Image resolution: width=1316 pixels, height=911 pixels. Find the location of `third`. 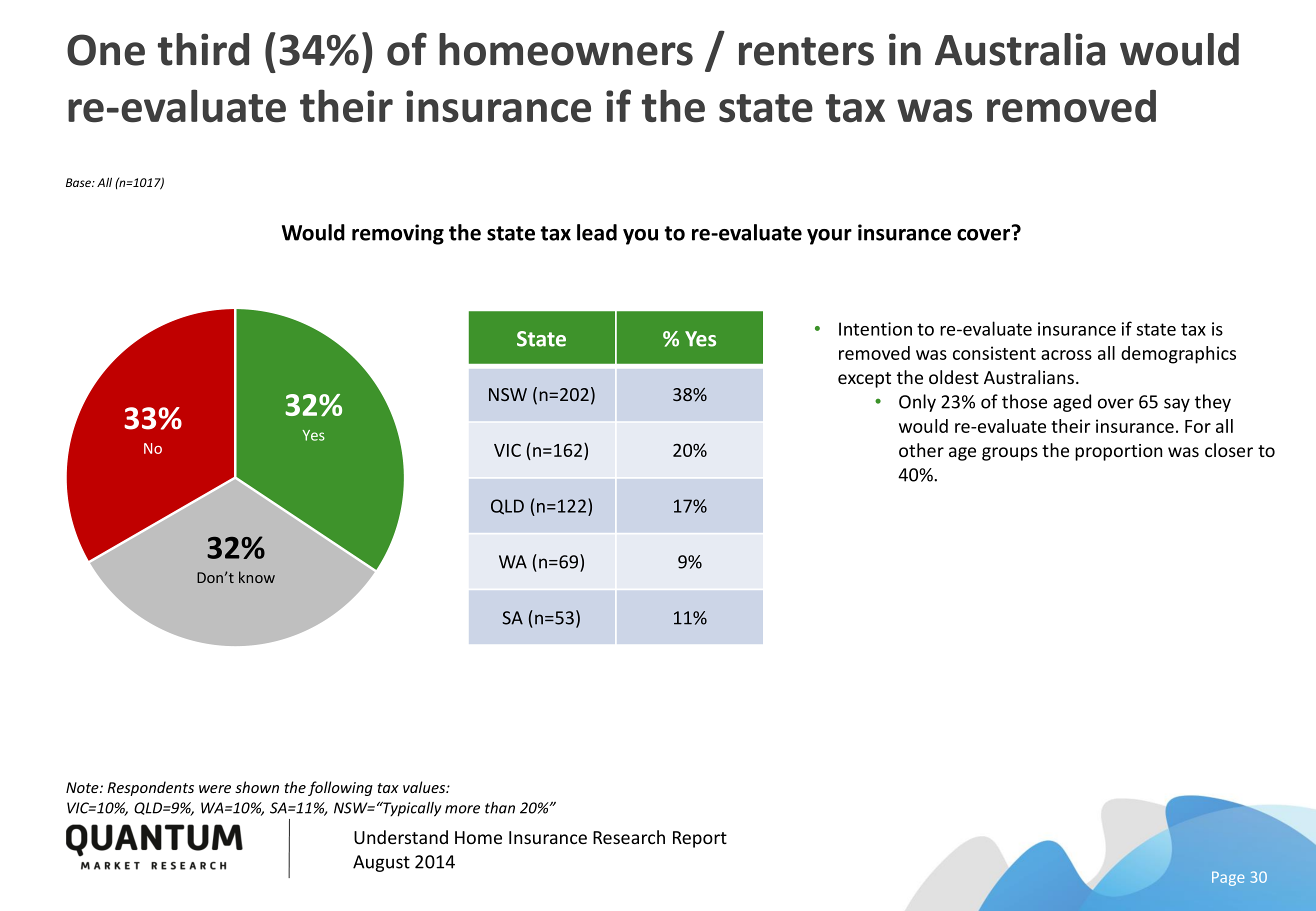

third is located at coordinates (203, 49).
